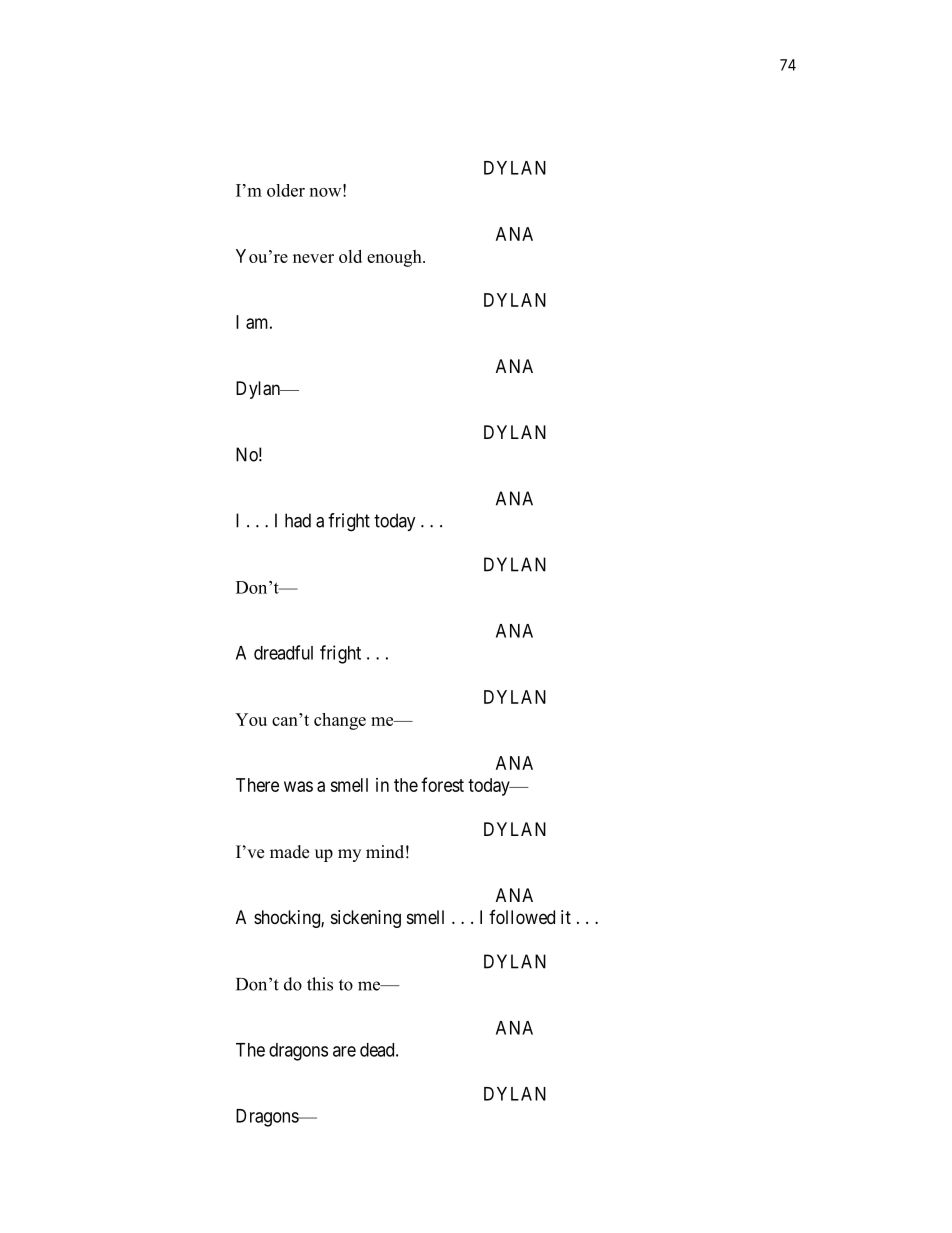 This image has width=952, height=1233. What do you see at coordinates (522, 917) in the image?
I see `followed` at bounding box center [522, 917].
